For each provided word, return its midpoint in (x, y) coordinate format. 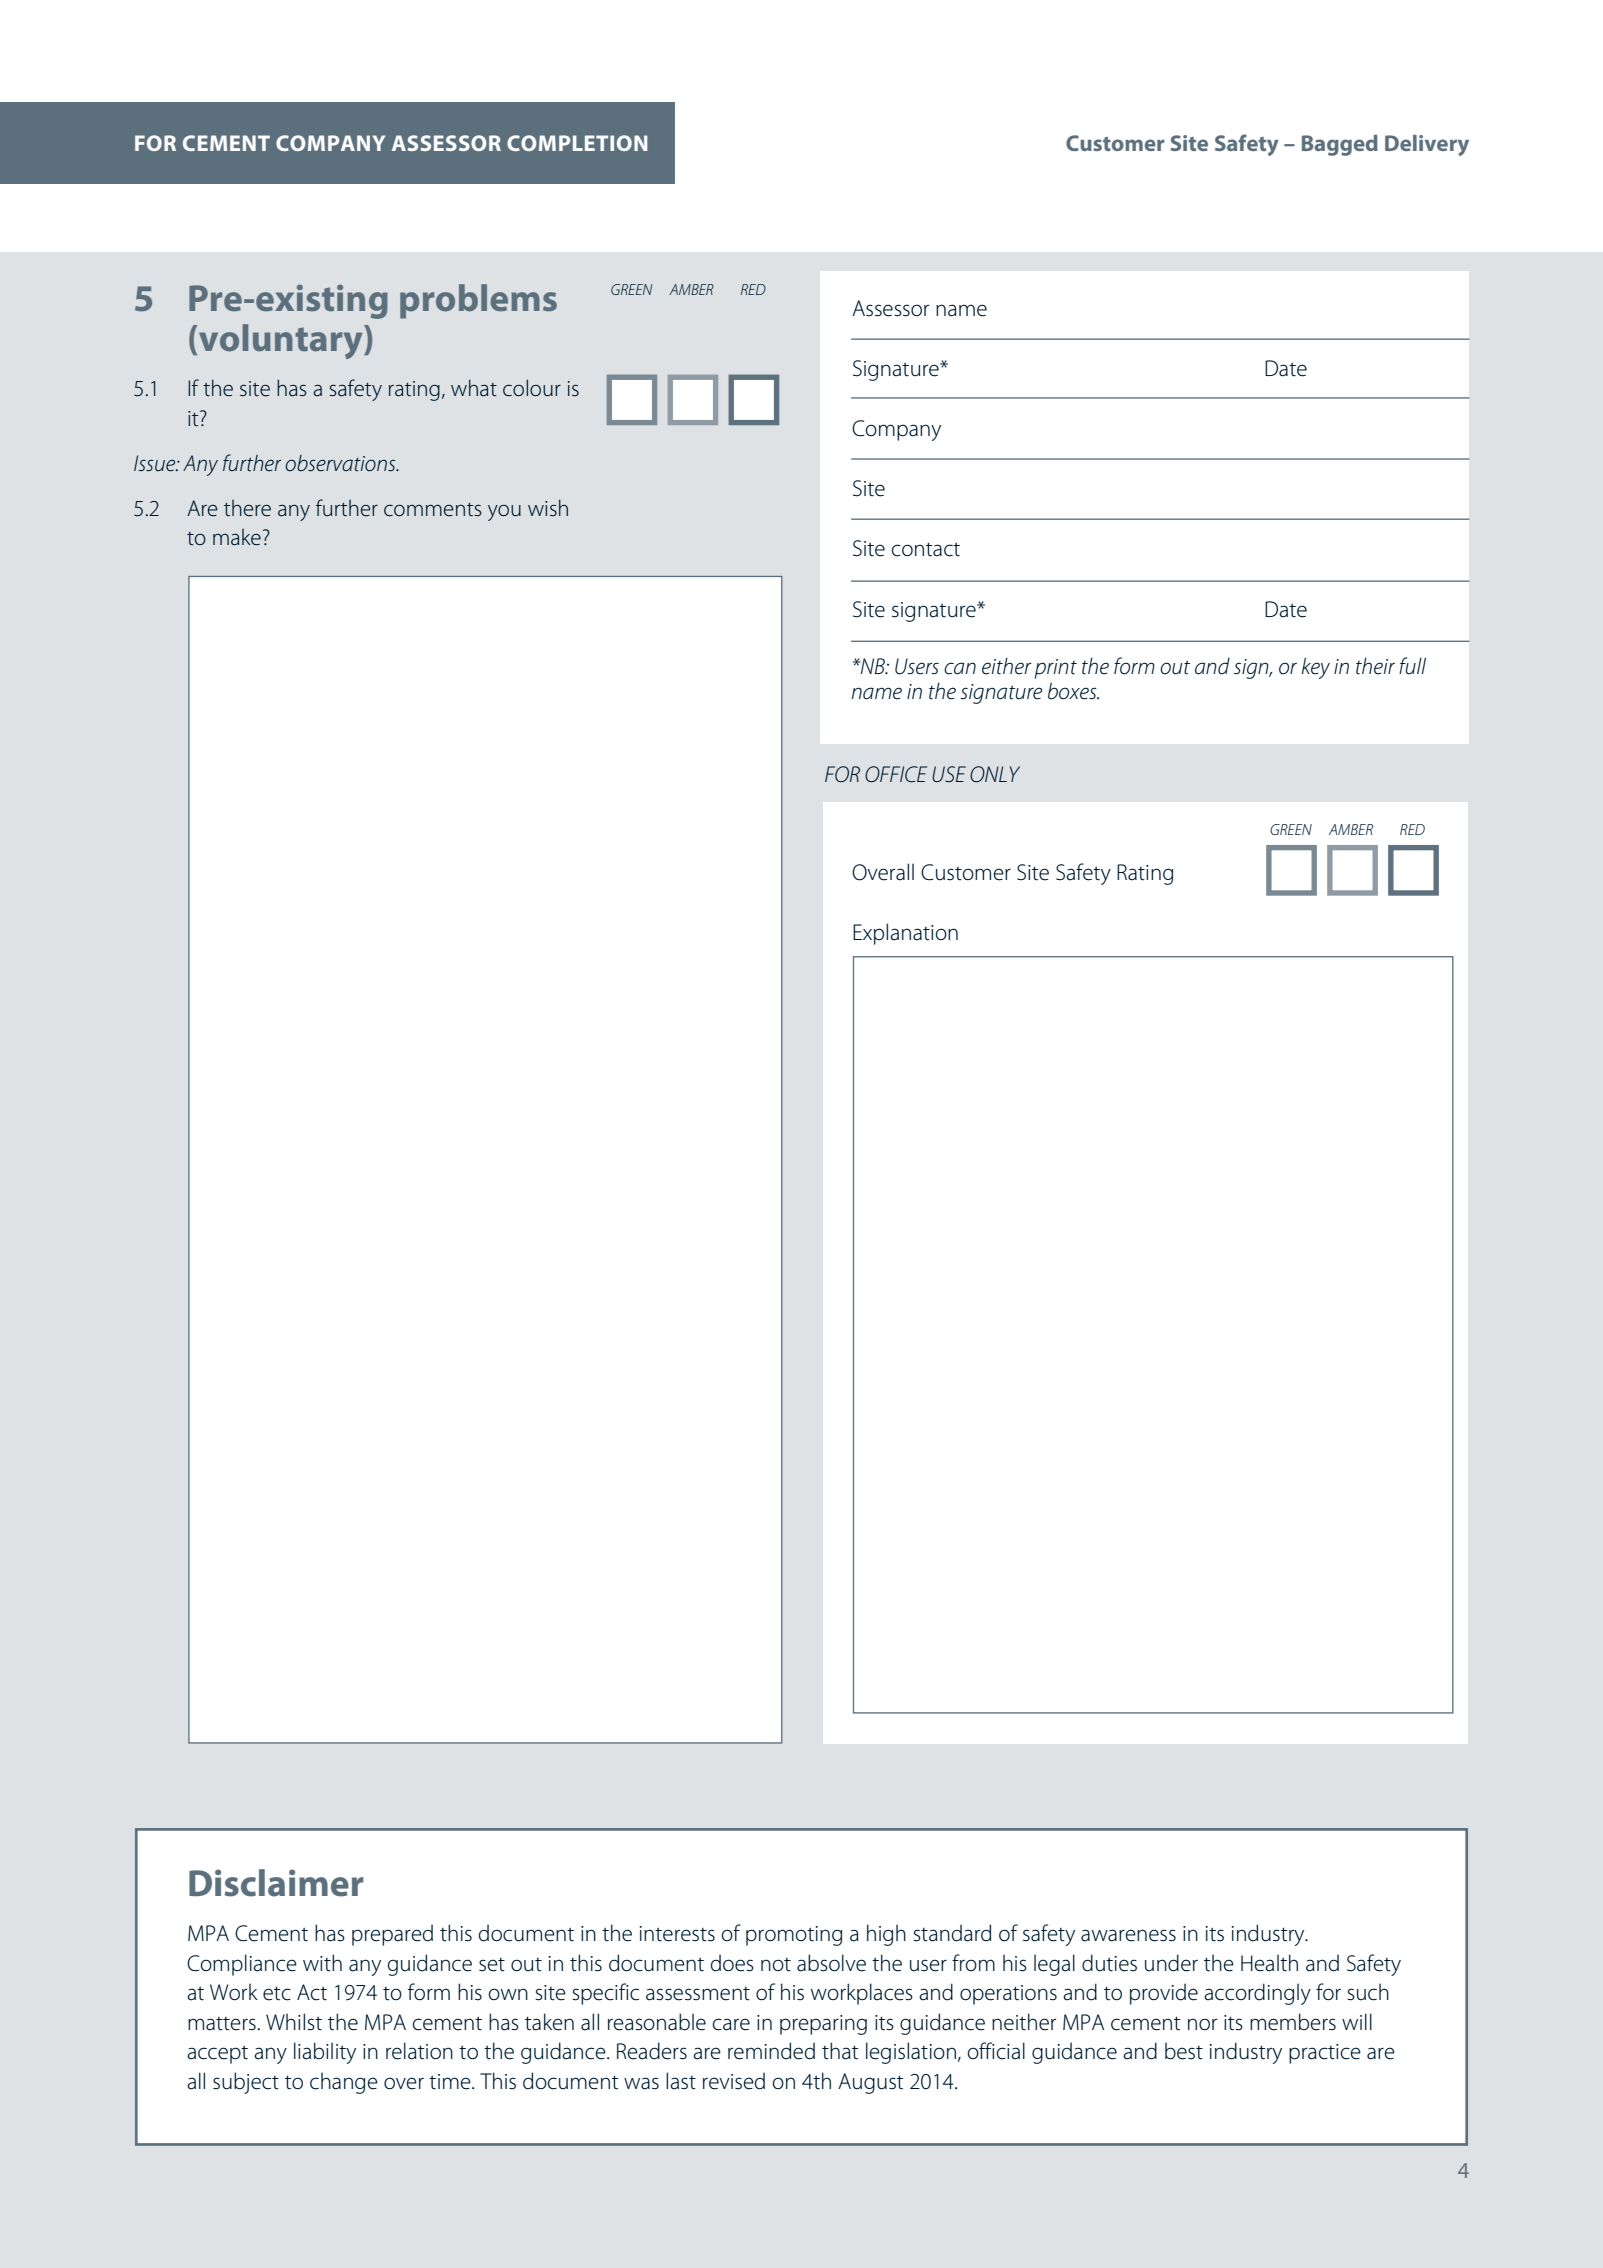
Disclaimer (276, 1883)
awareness (1128, 1935)
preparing (823, 2025)
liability (325, 2053)
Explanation (905, 934)
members (1293, 2022)
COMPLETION (577, 143)
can (960, 668)
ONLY (995, 774)
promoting (794, 1936)
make (237, 537)
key (1316, 668)
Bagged (1340, 145)
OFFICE (896, 774)
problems (478, 301)
